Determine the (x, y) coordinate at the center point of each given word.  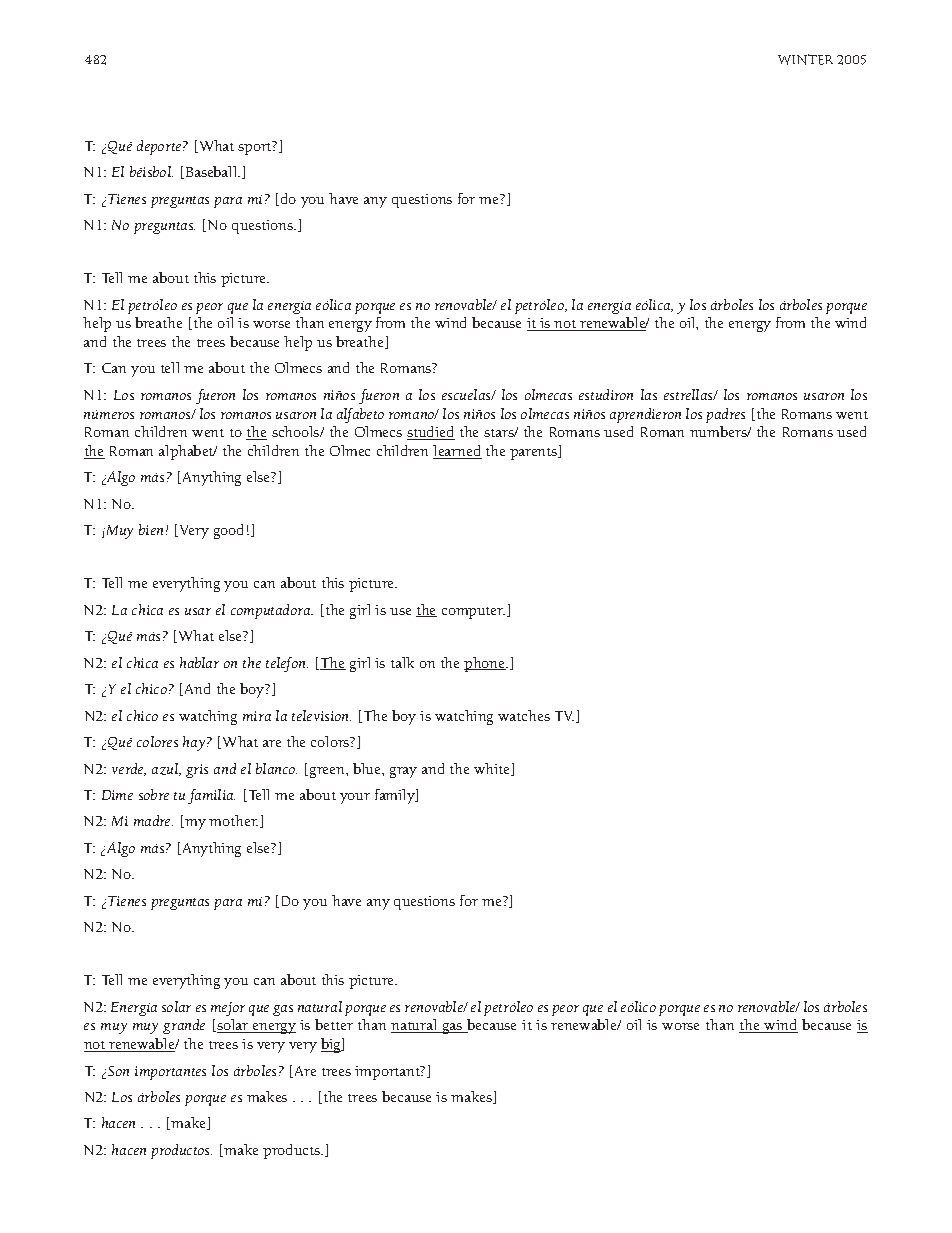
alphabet (187, 452)
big (332, 1045)
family (396, 796)
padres (725, 415)
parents (535, 454)
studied (431, 433)
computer (473, 613)
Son (118, 1071)
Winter (805, 59)
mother (233, 820)
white (493, 769)
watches (524, 715)
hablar (199, 662)
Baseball (211, 172)
